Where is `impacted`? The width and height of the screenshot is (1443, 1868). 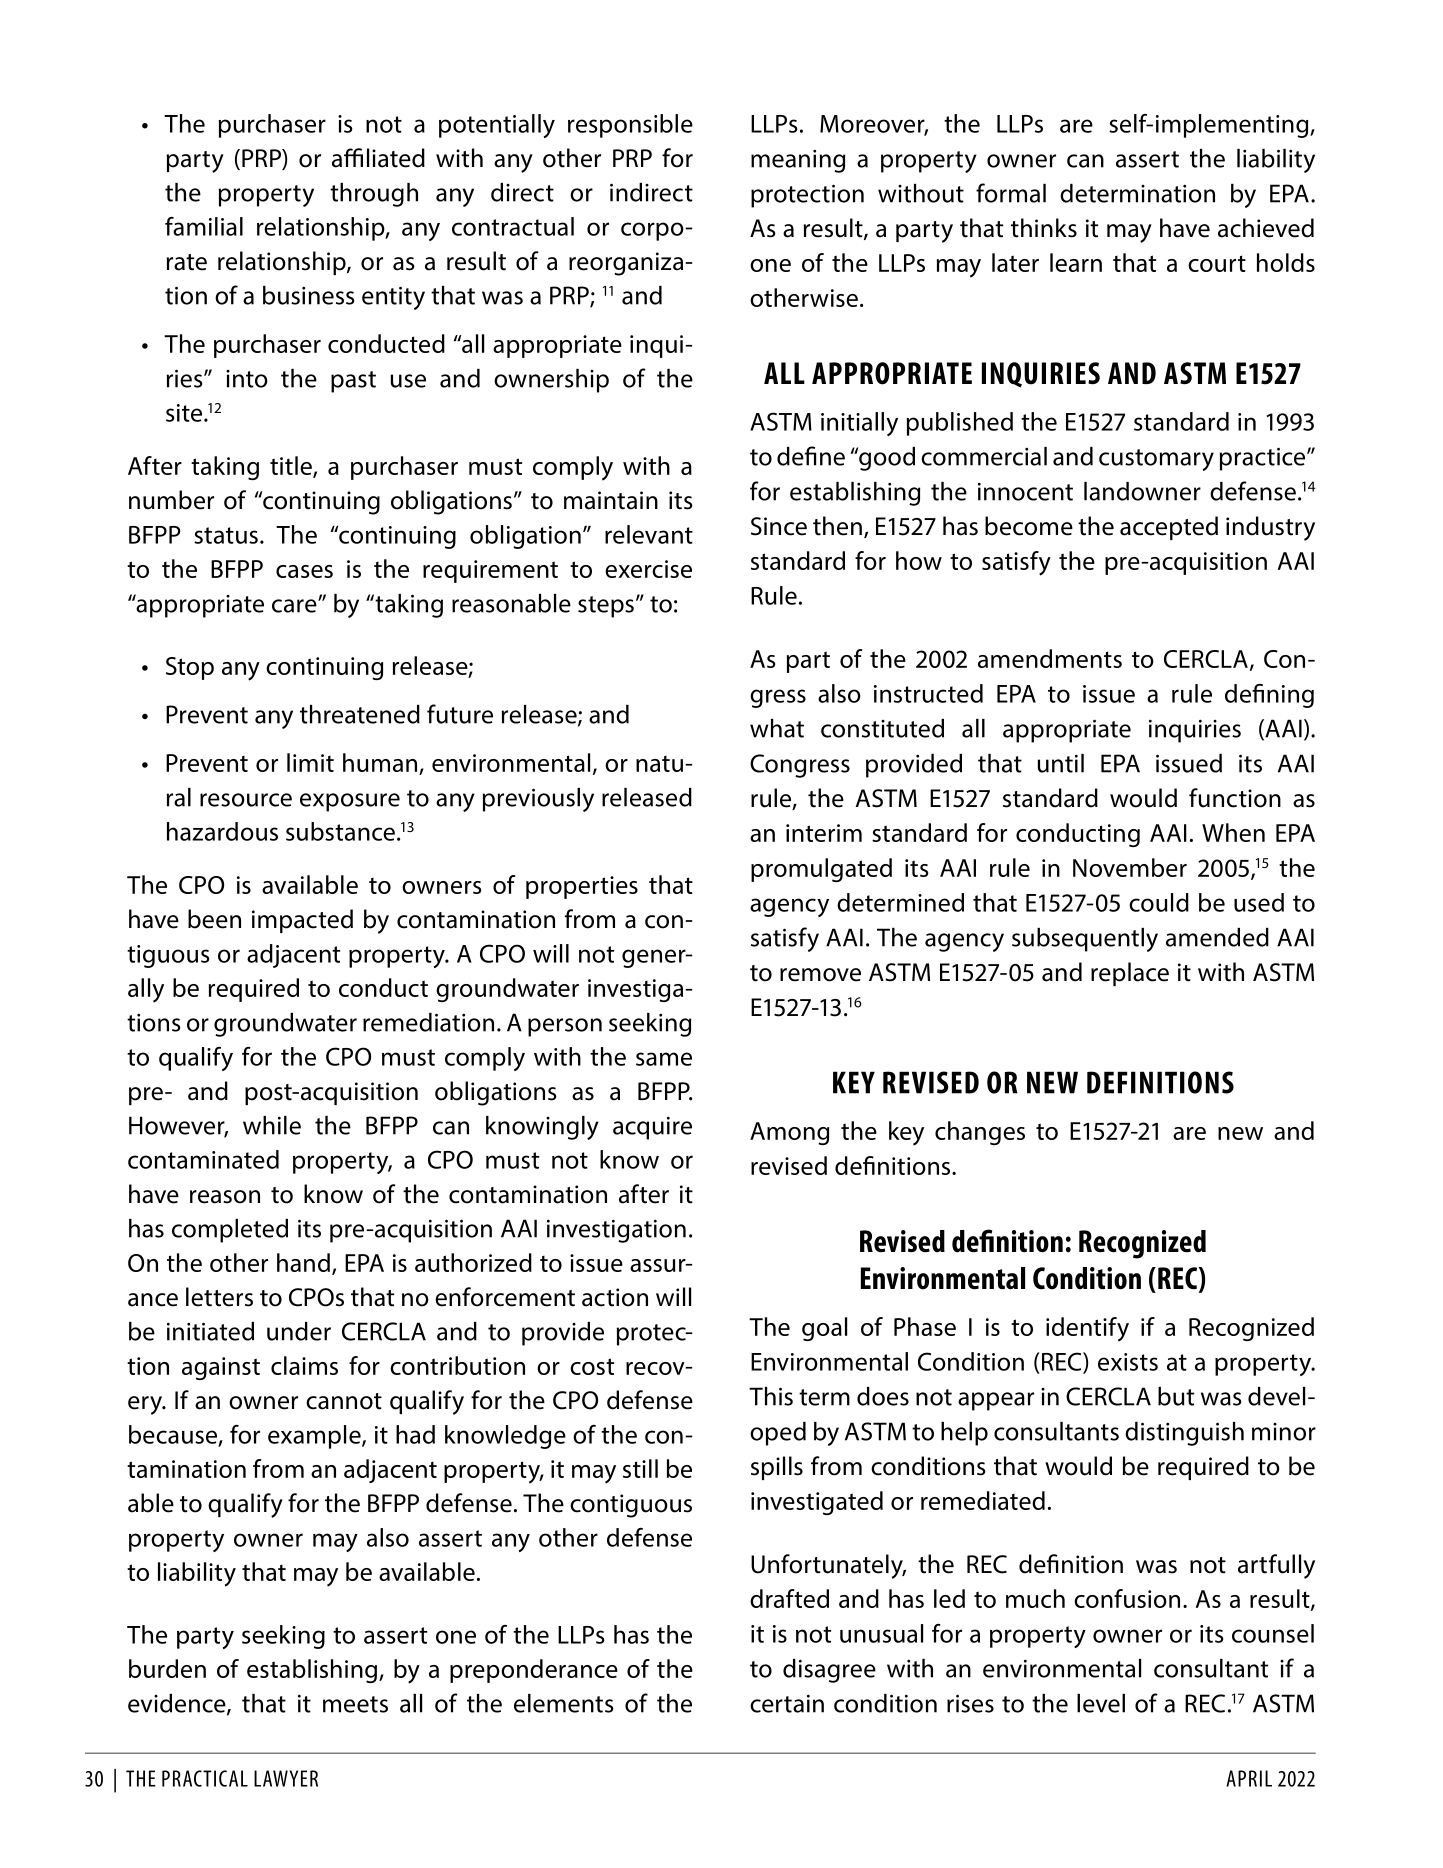 impacted is located at coordinates (302, 921).
